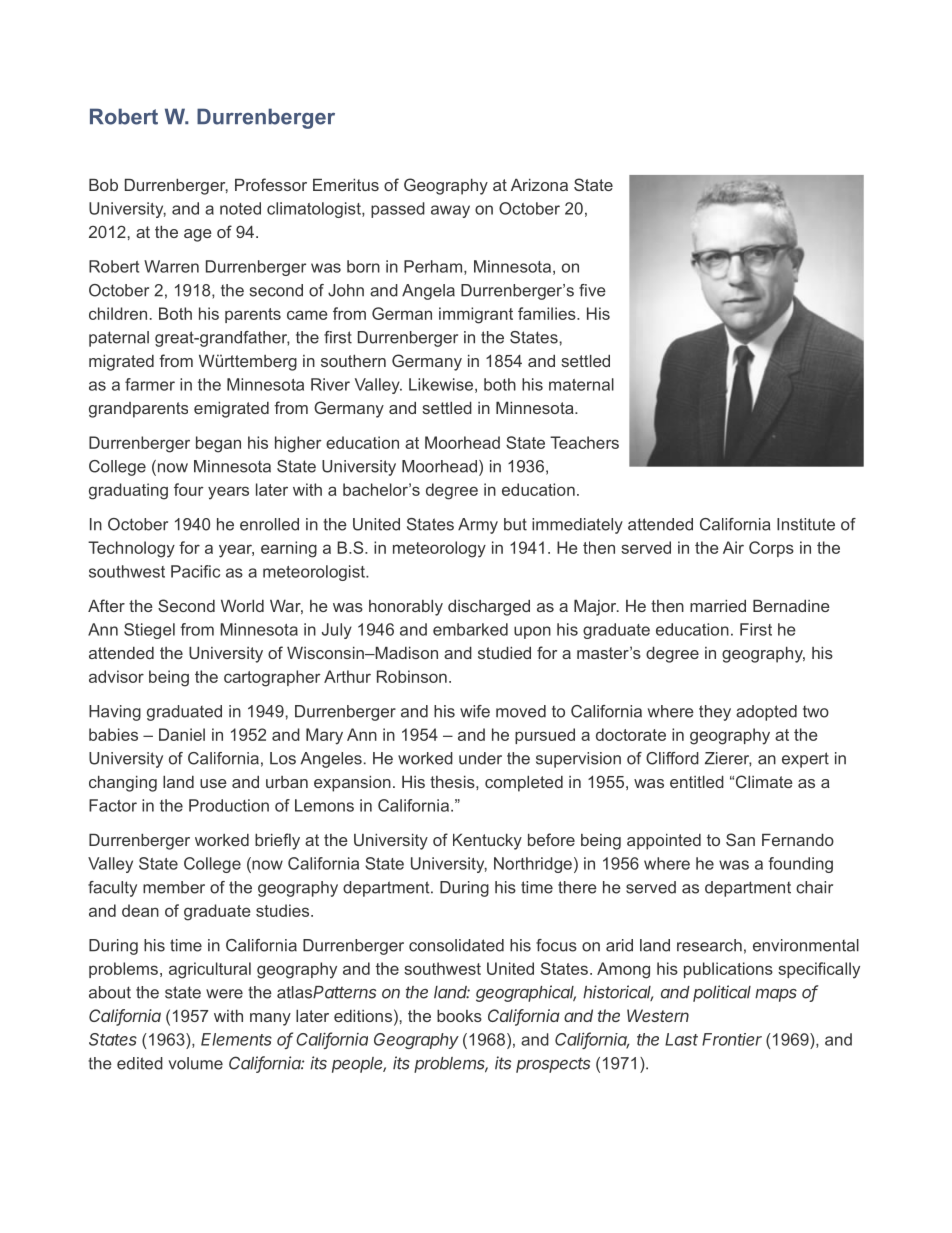  Describe the element at coordinates (584, 442) in the image. I see `Teachers` at that location.
